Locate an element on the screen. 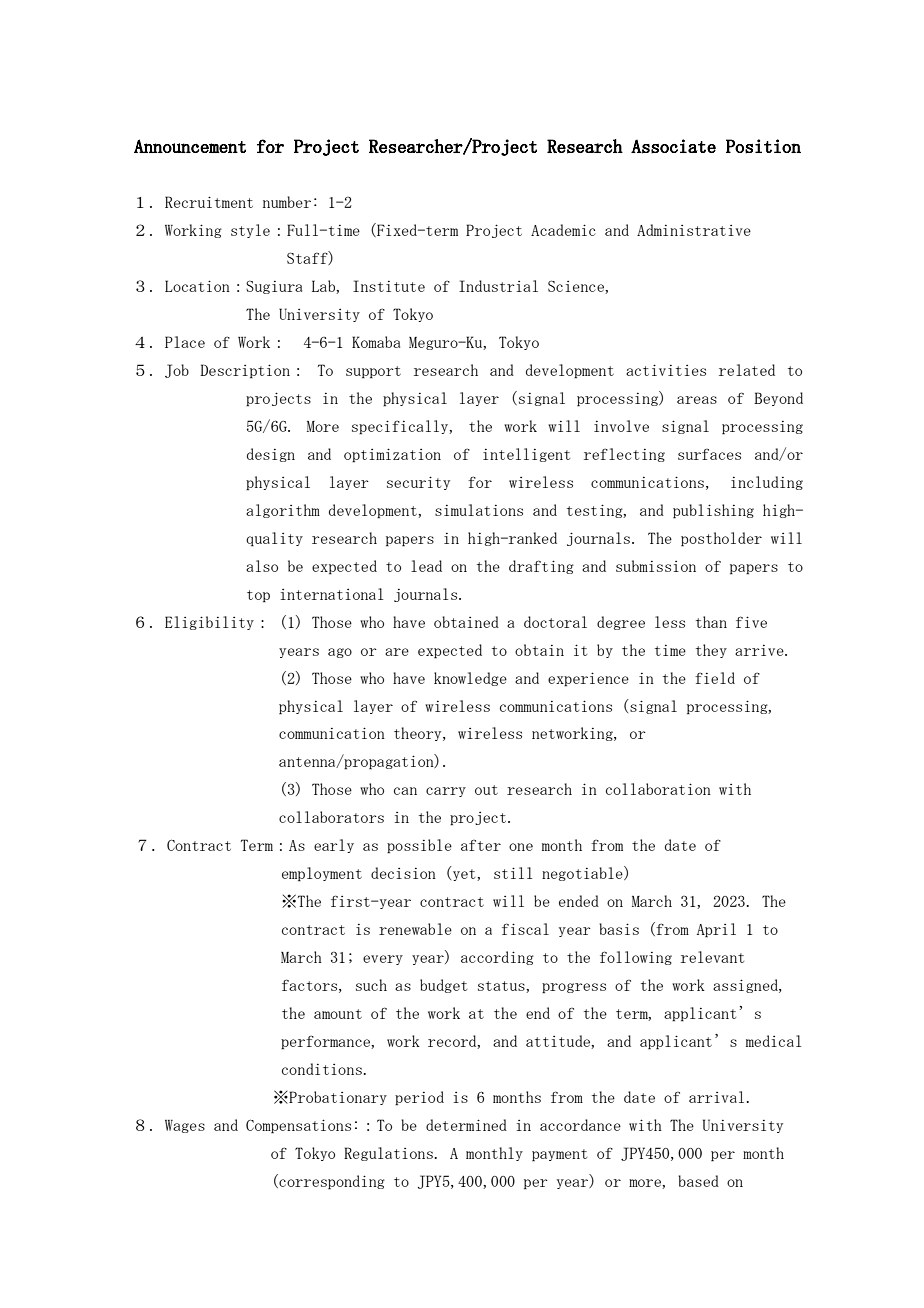  collaboration is located at coordinates (658, 789).
